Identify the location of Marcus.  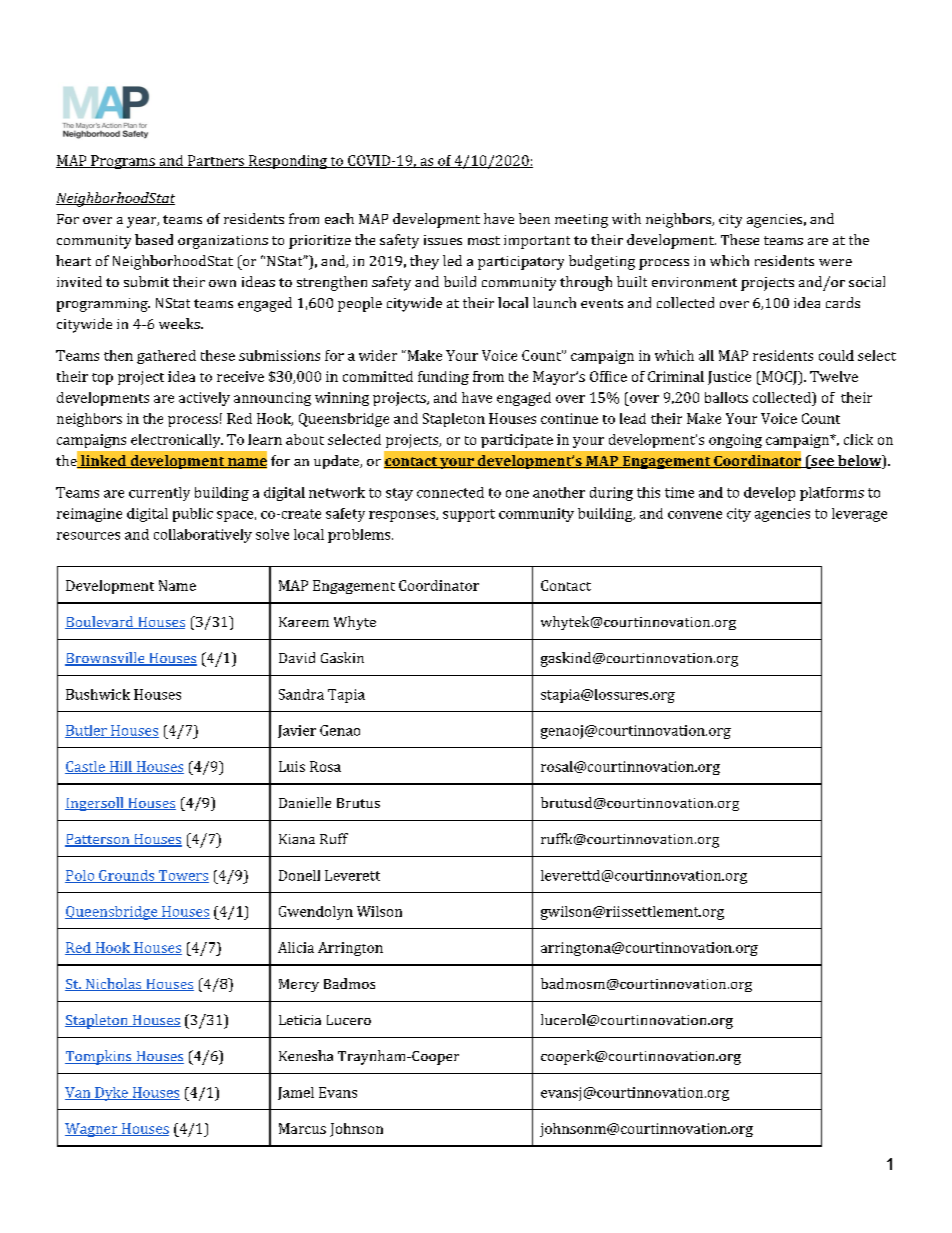
(302, 1128).
